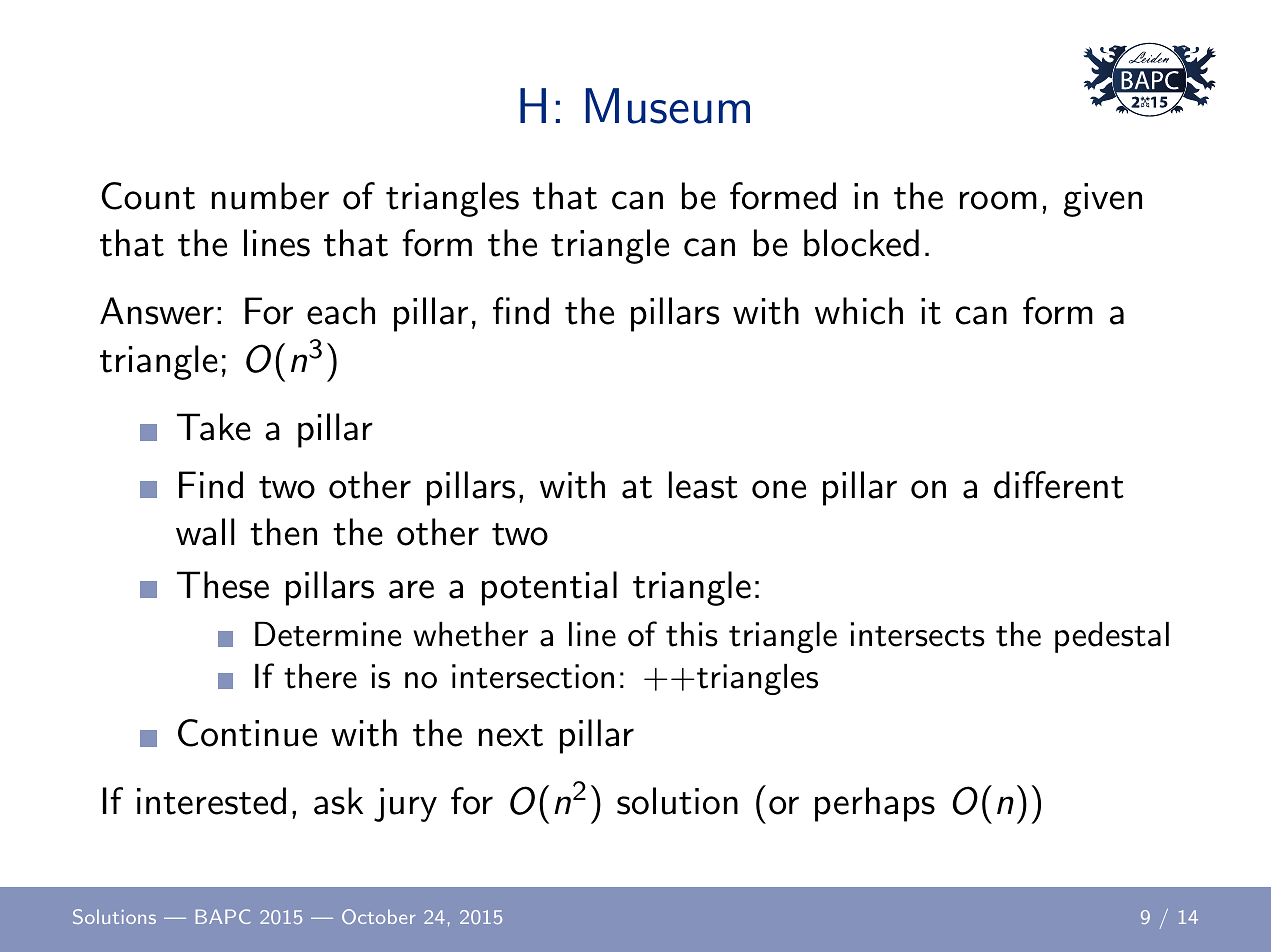  I want to click on then, so click(283, 532).
